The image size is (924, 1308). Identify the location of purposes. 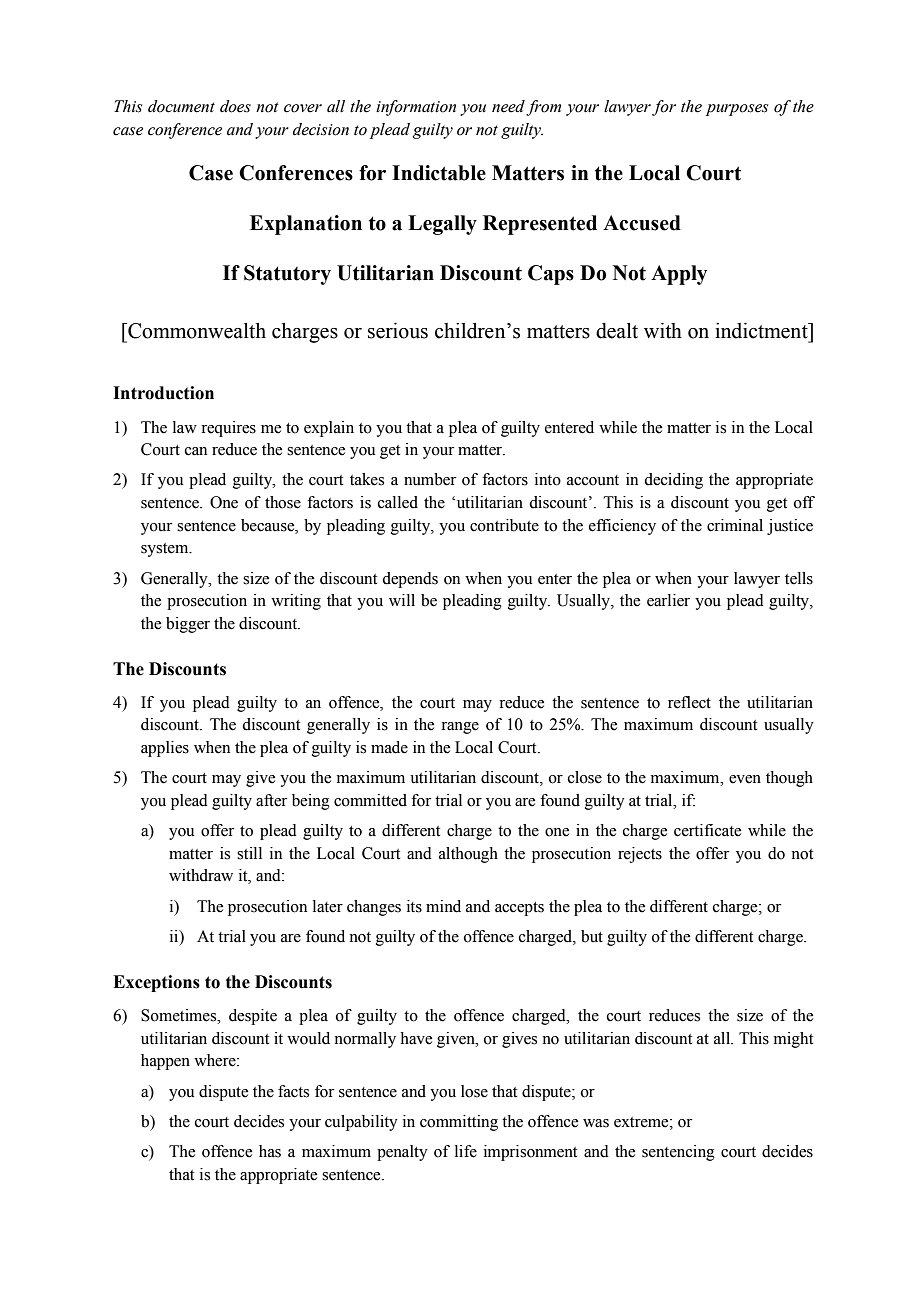
(737, 110).
